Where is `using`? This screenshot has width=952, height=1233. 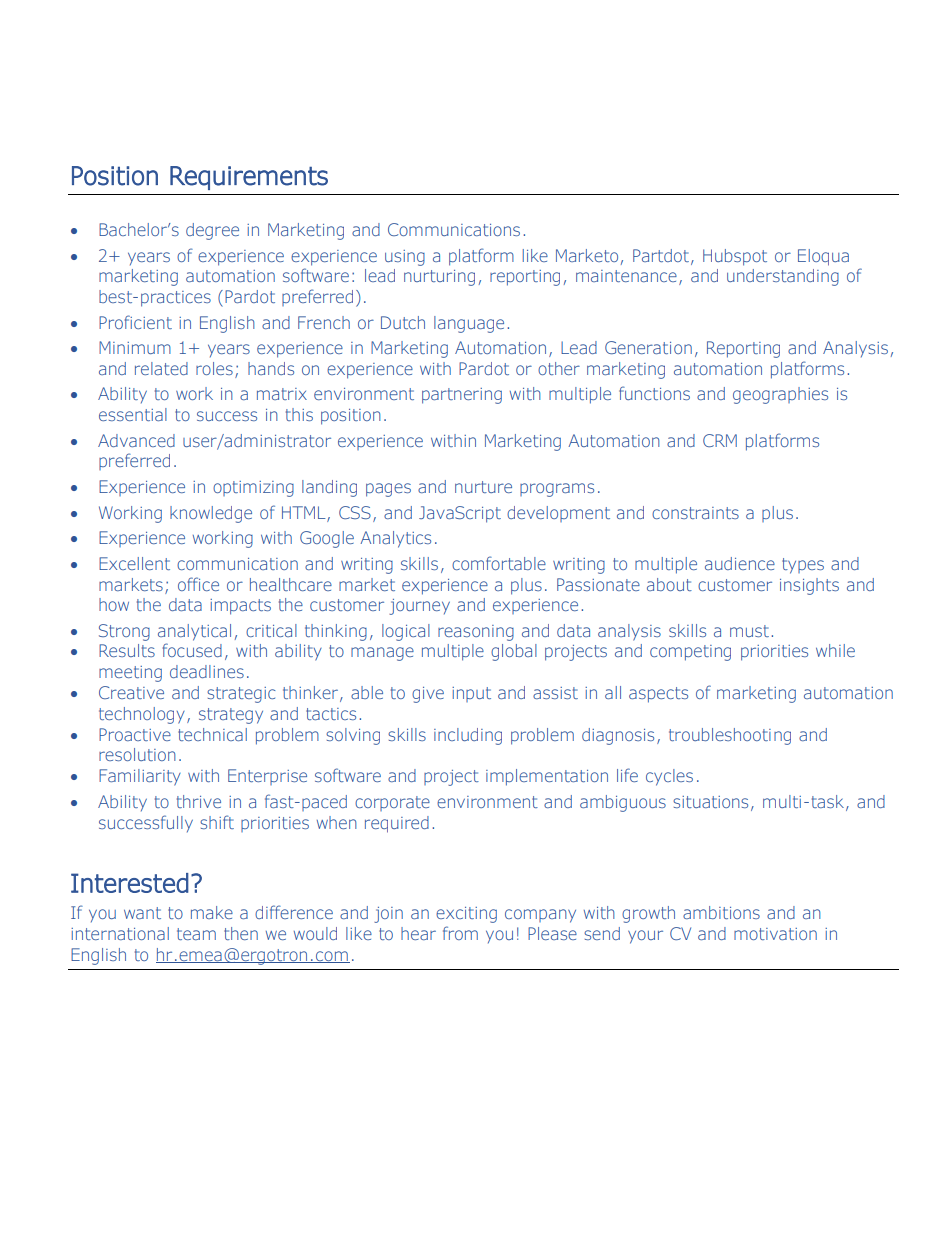
using is located at coordinates (405, 258).
